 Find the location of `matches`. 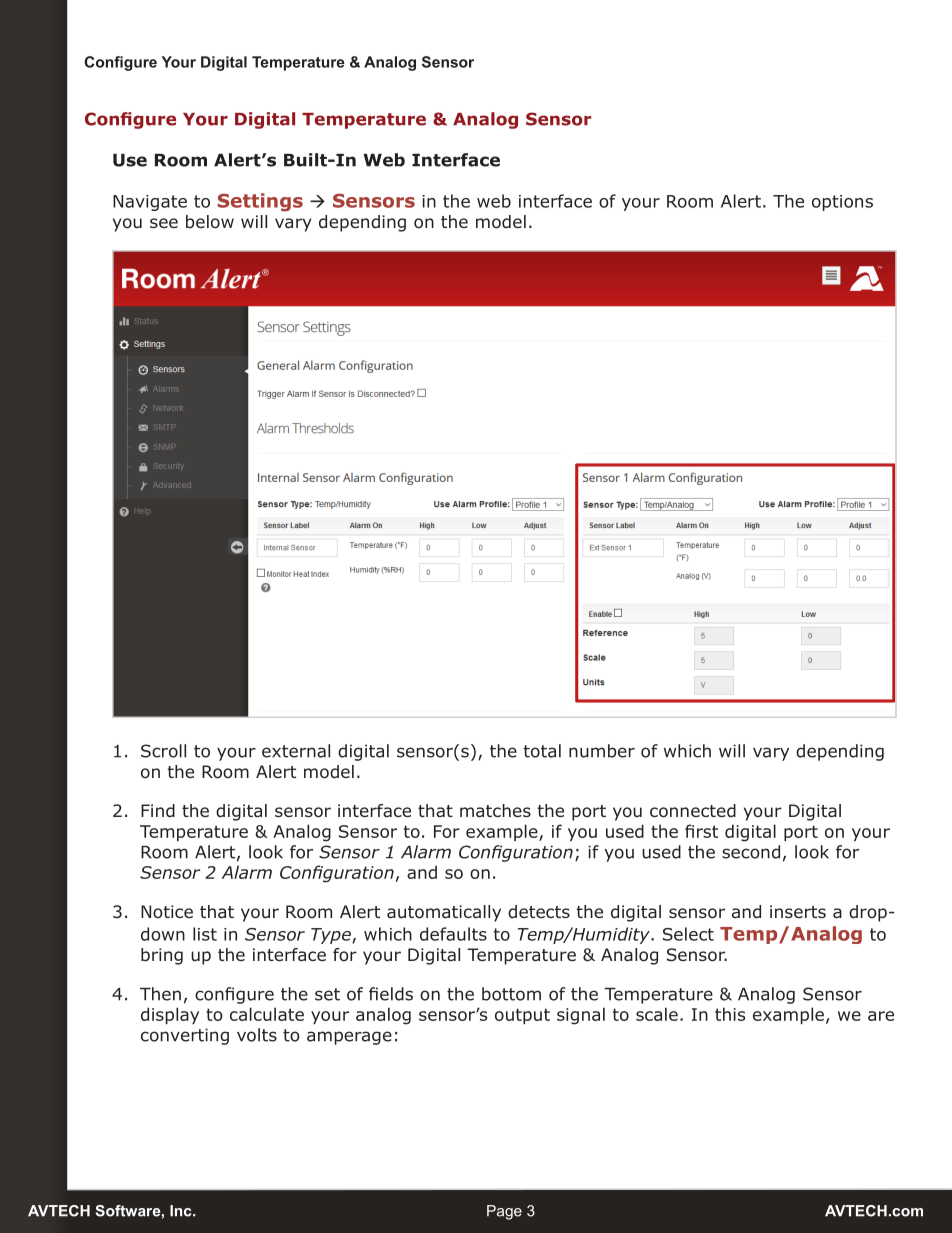

matches is located at coordinates (495, 811).
